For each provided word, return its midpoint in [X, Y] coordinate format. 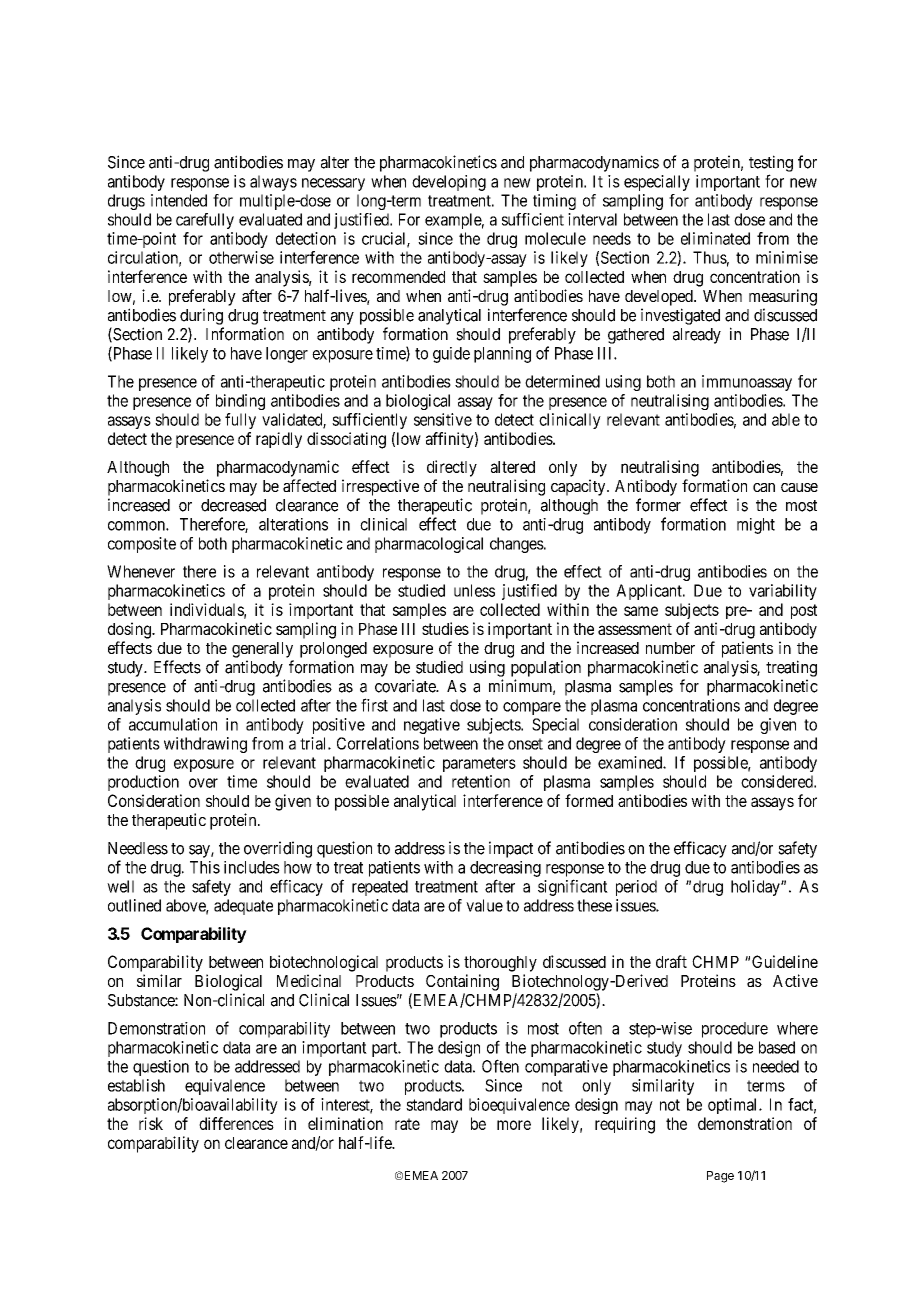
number [670, 648]
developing [449, 183]
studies [445, 628]
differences [236, 1123]
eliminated [715, 238]
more [514, 1125]
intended [179, 200]
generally [262, 650]
